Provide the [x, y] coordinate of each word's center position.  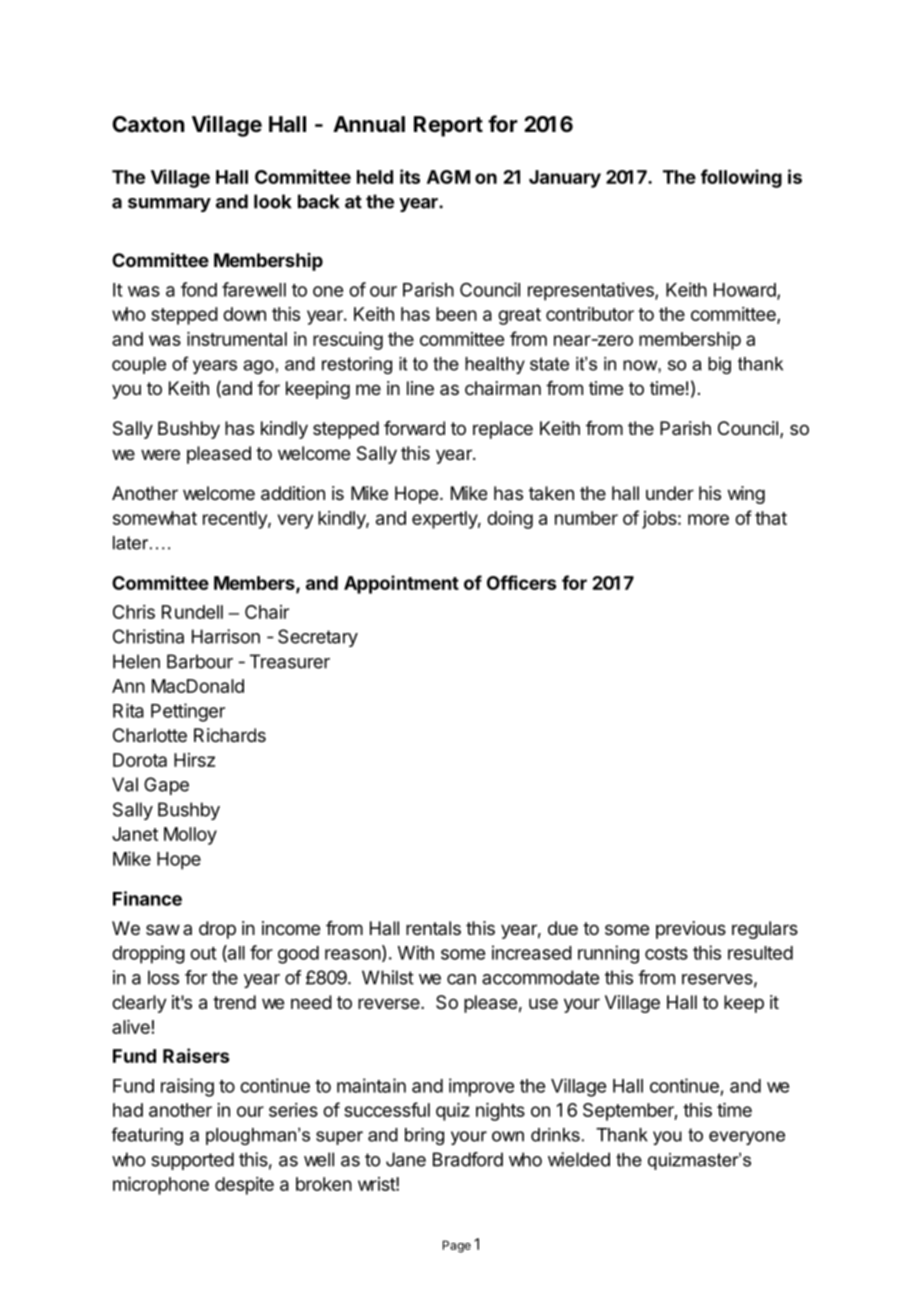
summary [169, 205]
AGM [448, 177]
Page [457, 1246]
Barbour [200, 661]
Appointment [401, 584]
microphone [161, 1186]
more [708, 519]
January [565, 179]
